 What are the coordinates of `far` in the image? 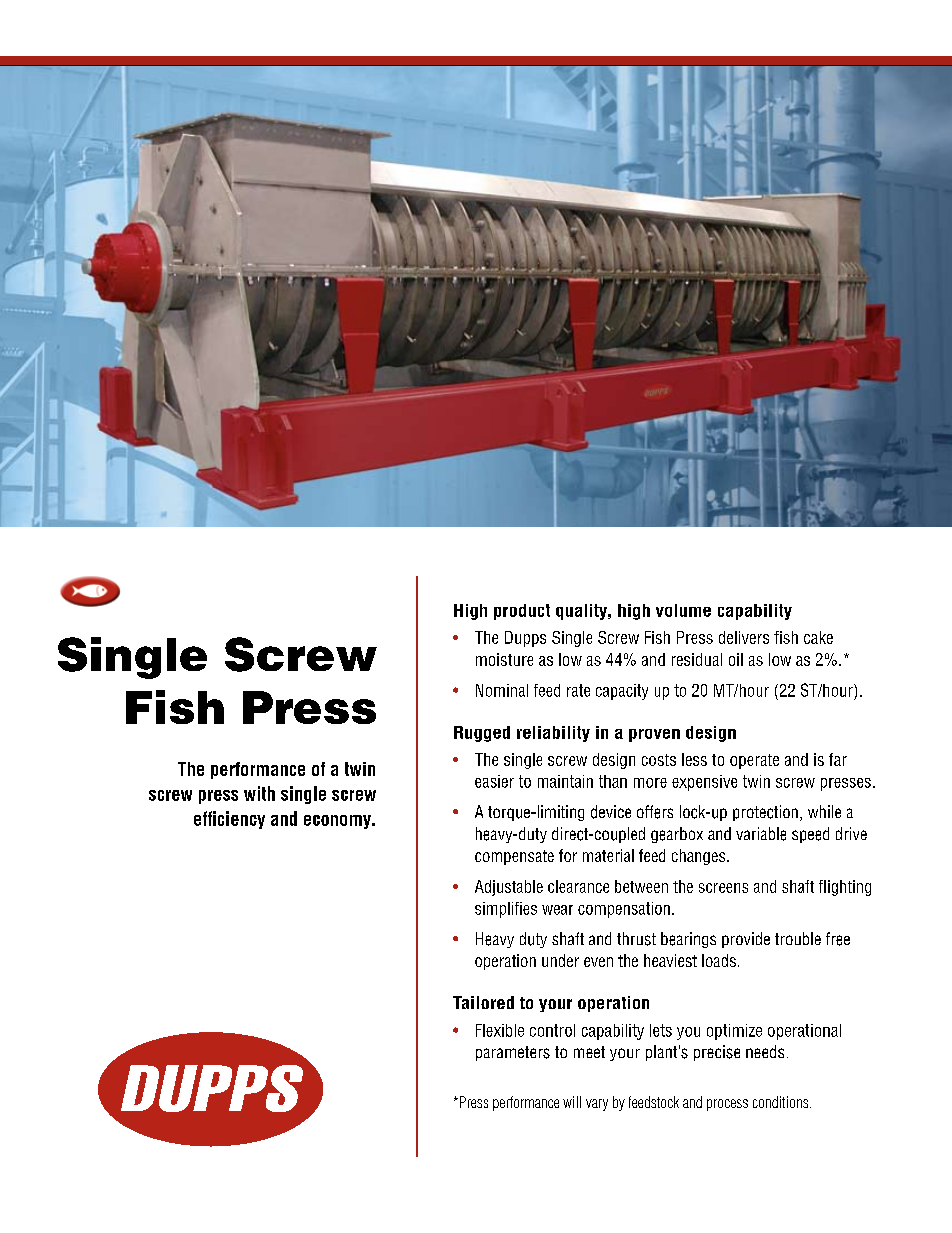 It's located at (838, 759).
